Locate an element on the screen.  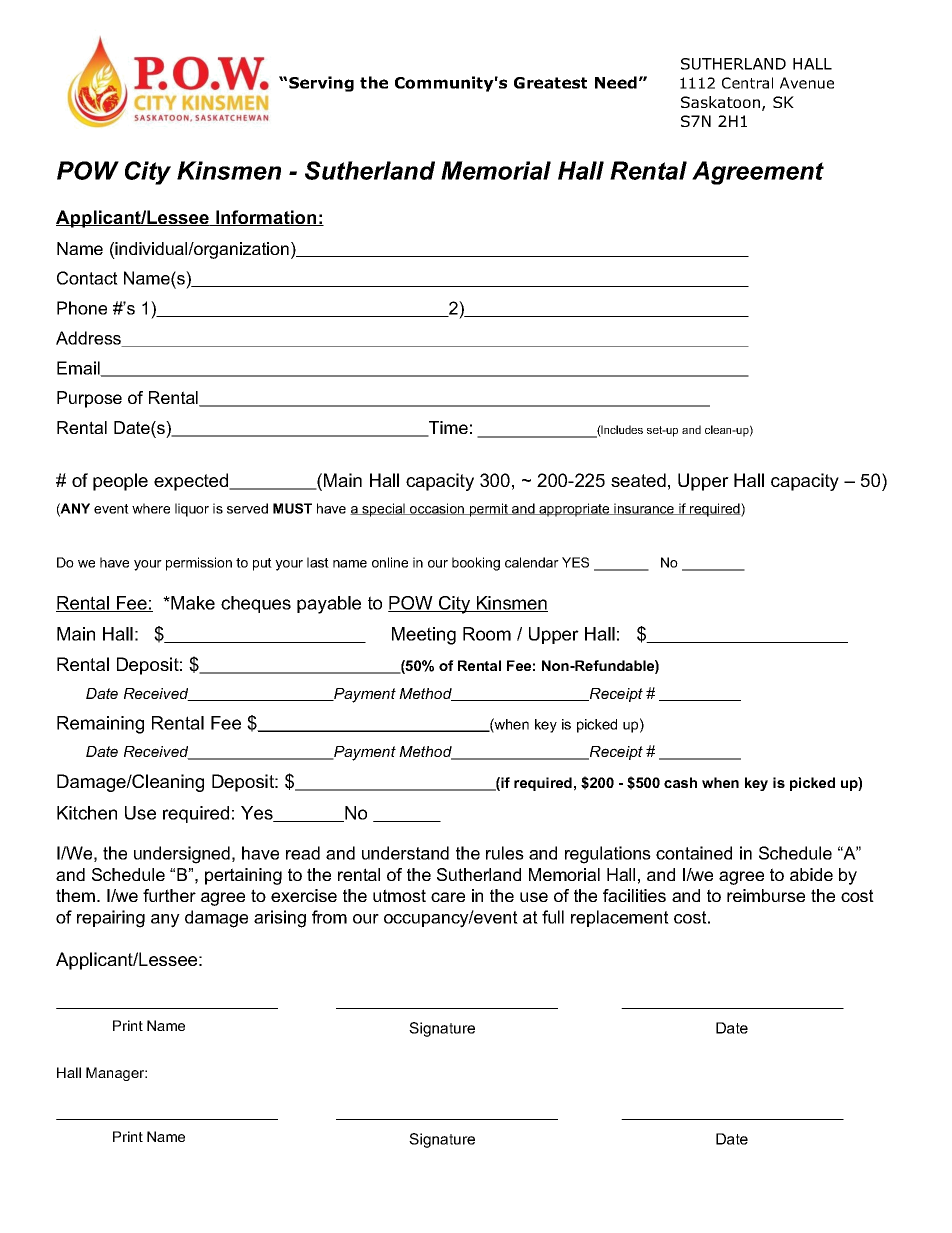
care is located at coordinates (448, 897).
